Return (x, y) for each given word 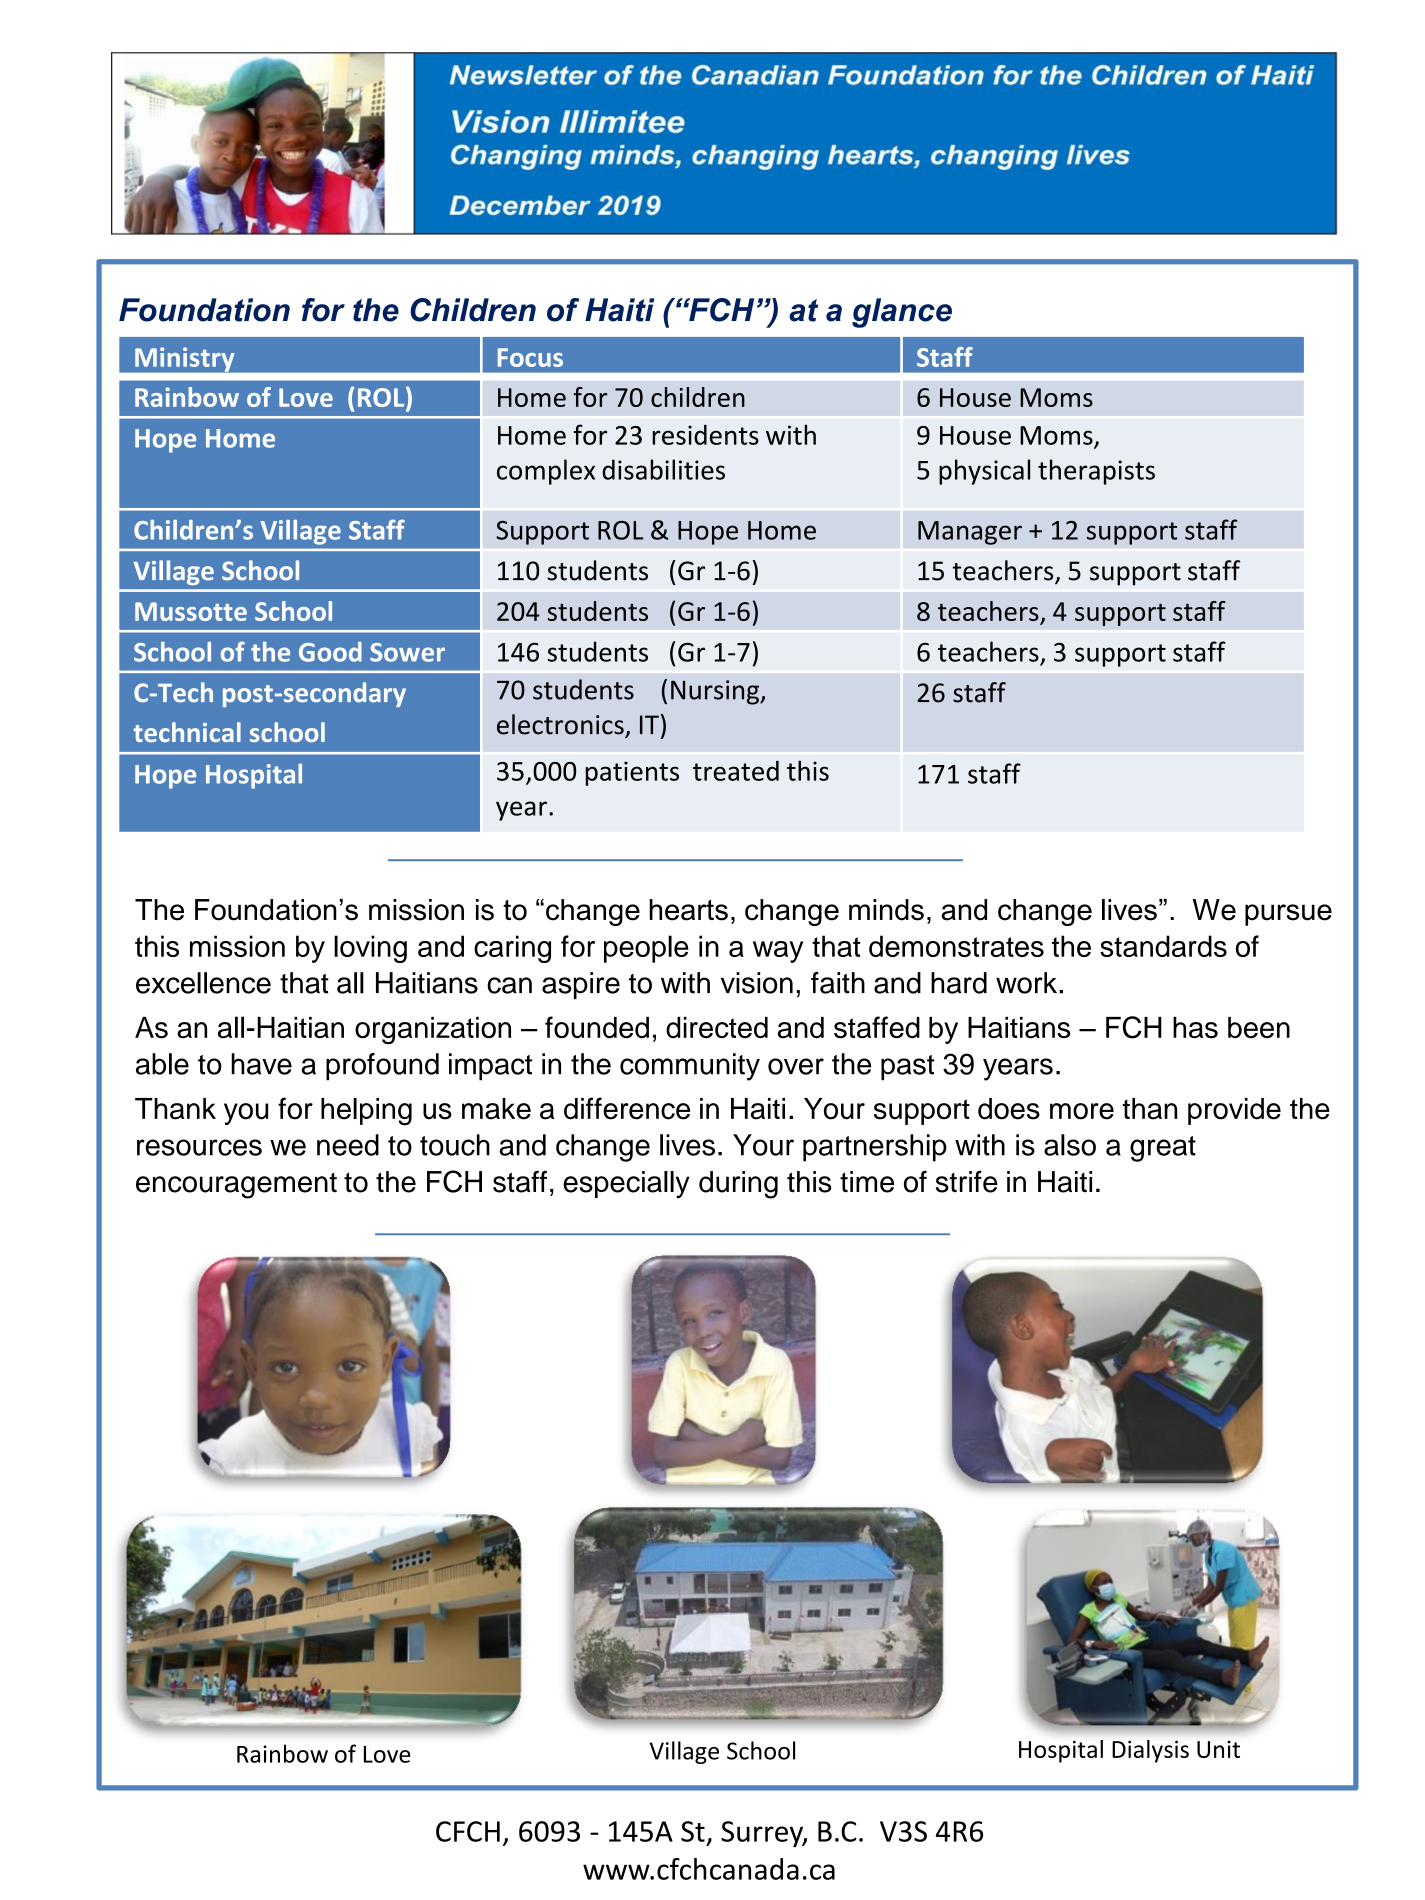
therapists (1096, 472)
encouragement (236, 1186)
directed (717, 1028)
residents (705, 435)
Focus (530, 357)
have (261, 1064)
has (1195, 1028)
